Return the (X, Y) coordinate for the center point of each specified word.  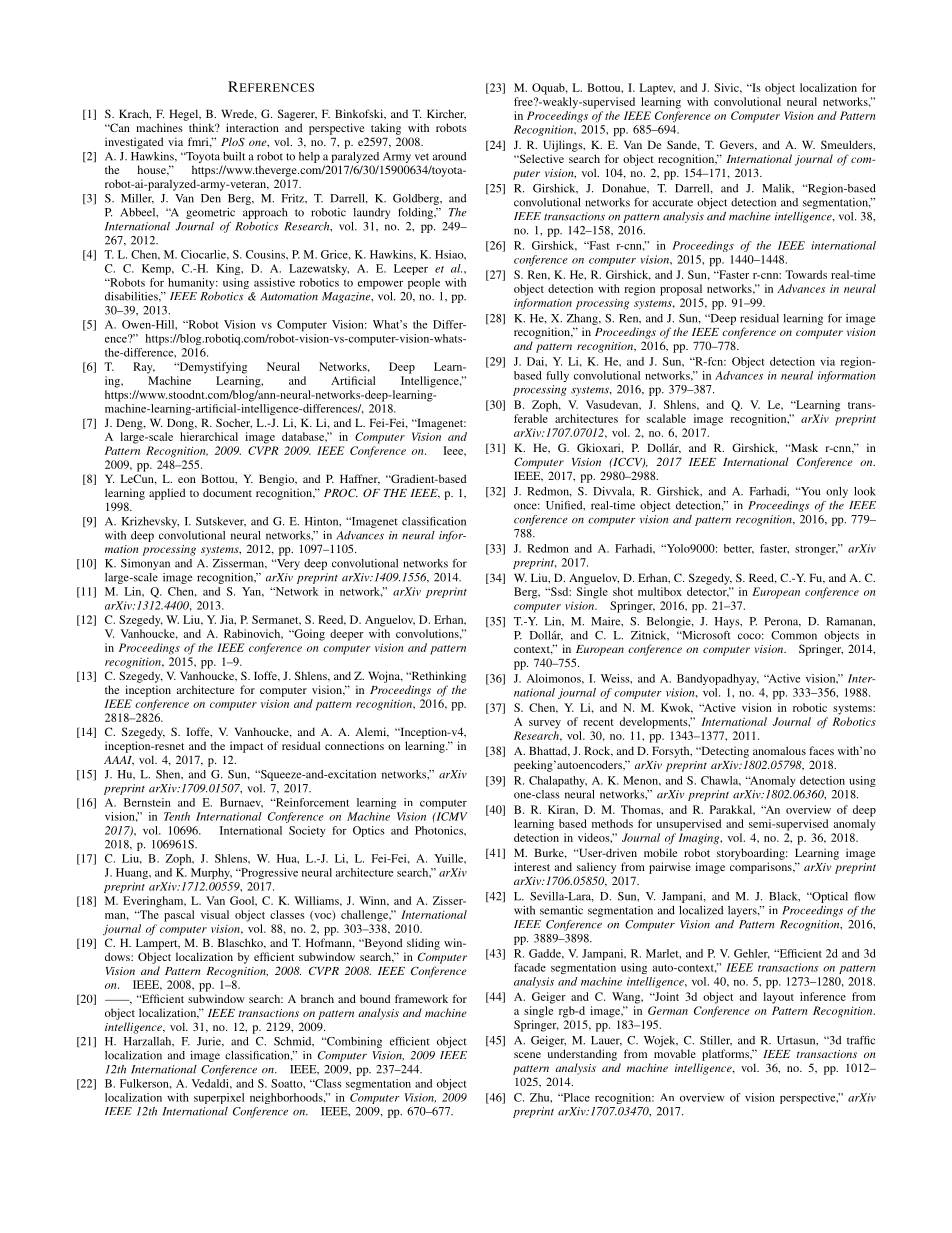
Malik (778, 188)
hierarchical (209, 436)
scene (527, 1055)
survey (545, 724)
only (837, 492)
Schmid (294, 1041)
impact (246, 747)
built (234, 156)
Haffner (360, 479)
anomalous (779, 750)
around (449, 156)
